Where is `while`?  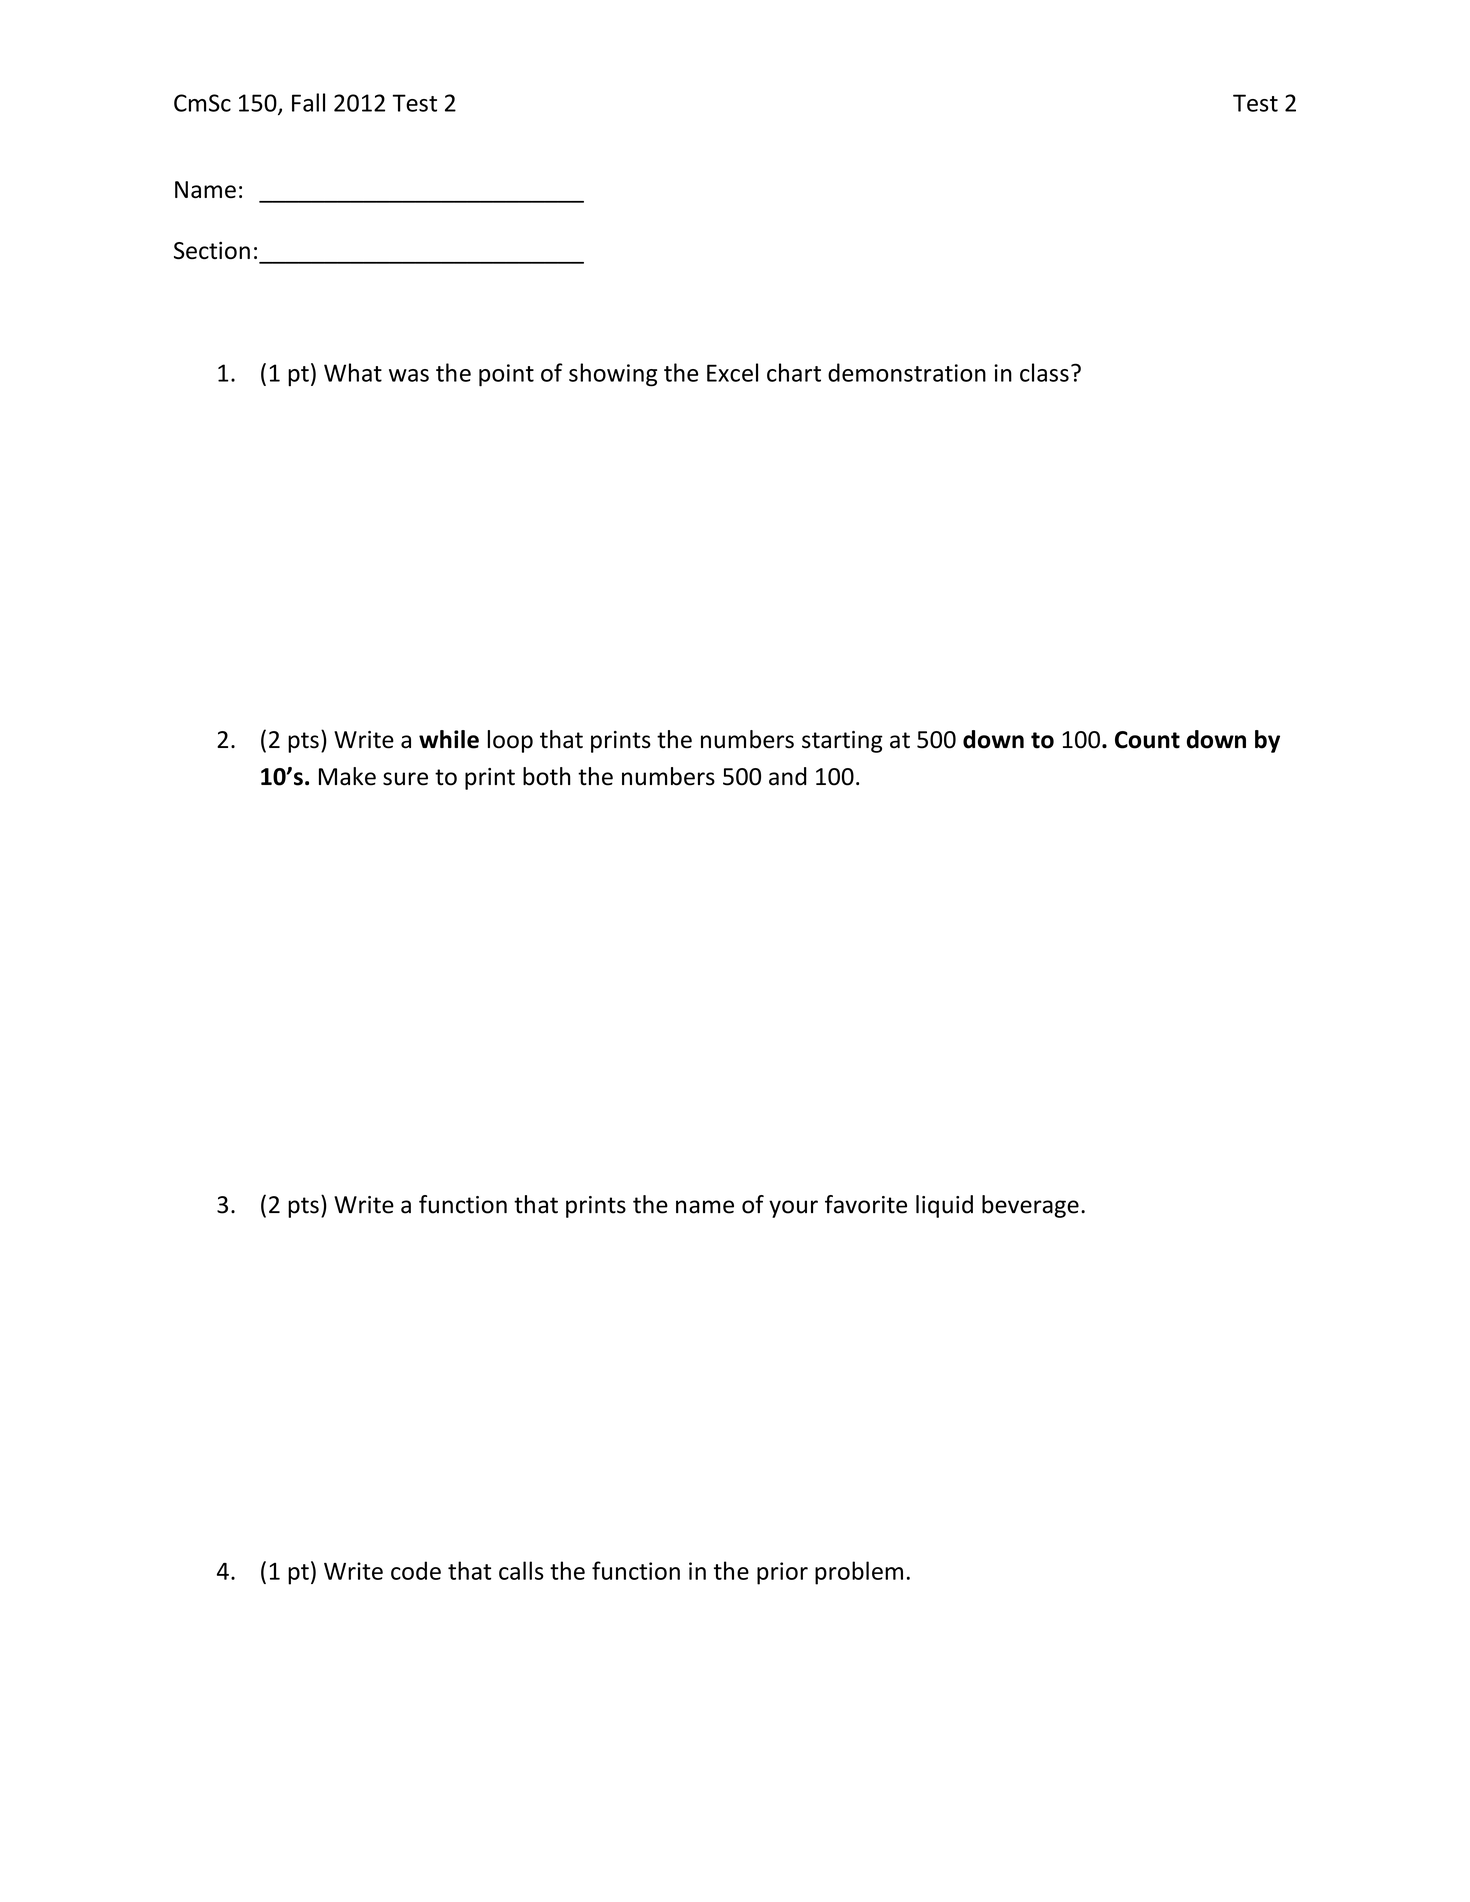
while is located at coordinates (449, 739).
